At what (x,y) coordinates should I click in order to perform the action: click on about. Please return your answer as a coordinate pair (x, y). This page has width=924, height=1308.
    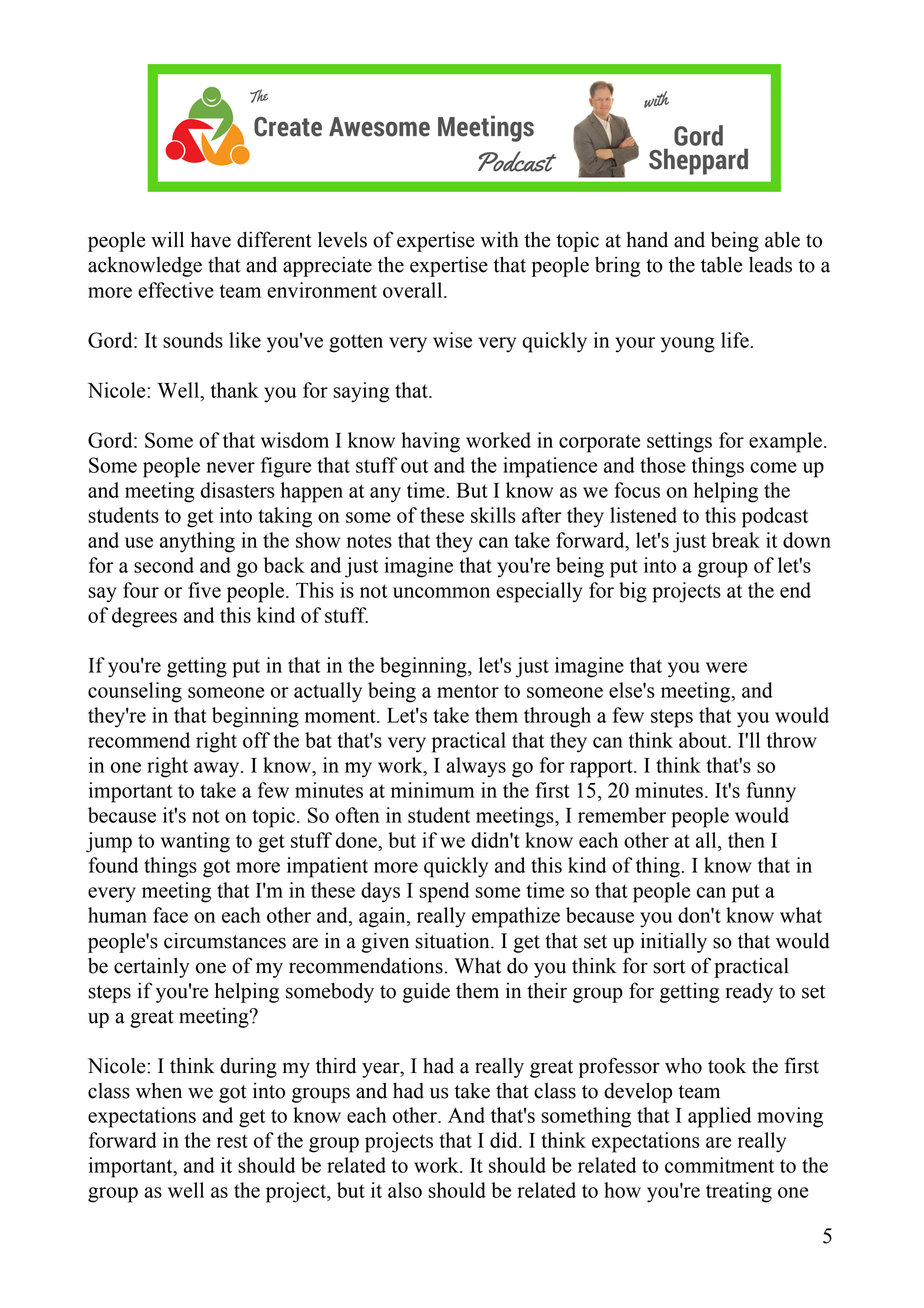
    Looking at the image, I should click on (704, 740).
